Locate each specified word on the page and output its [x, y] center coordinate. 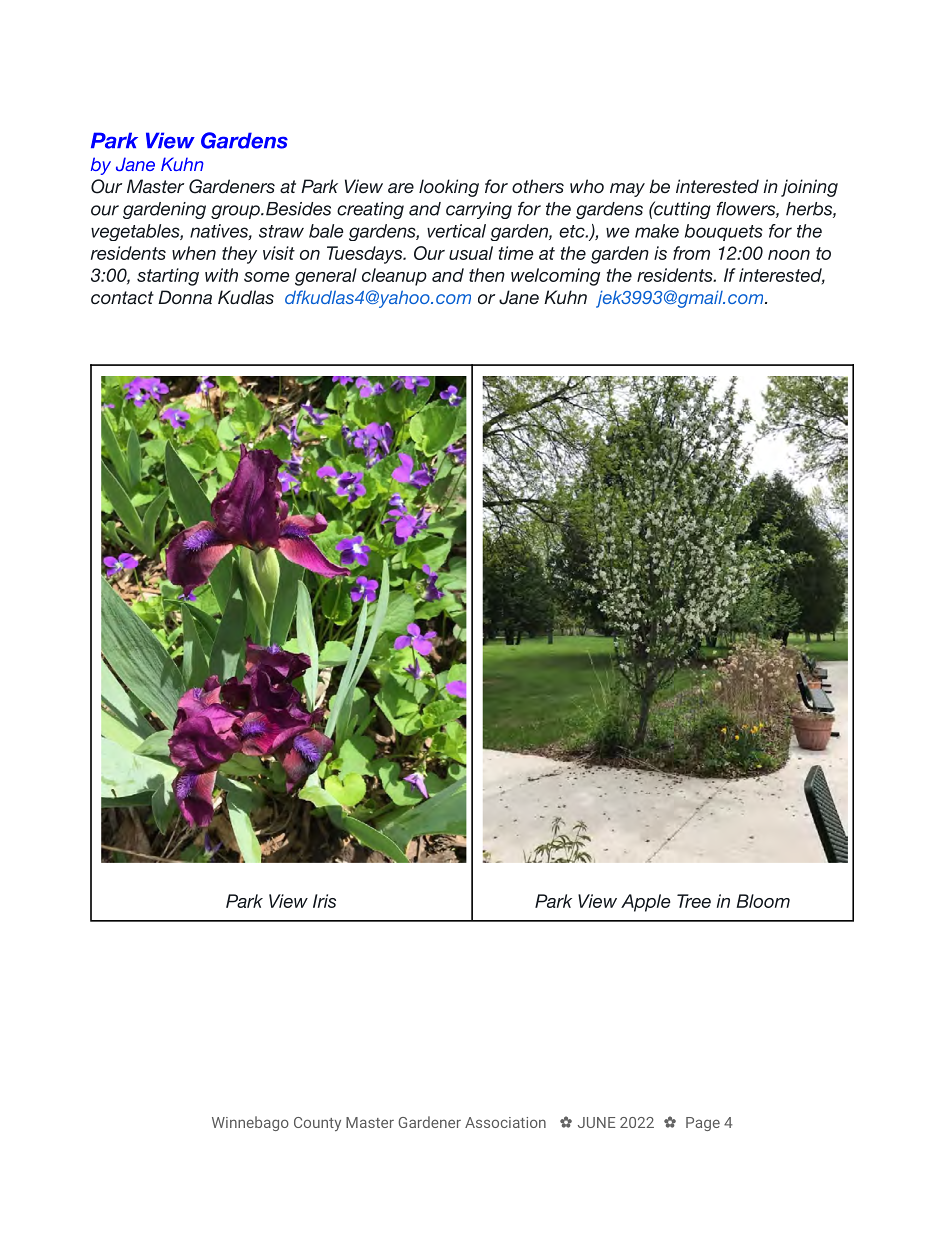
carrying [479, 210]
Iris [324, 901]
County [317, 1124]
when [194, 253]
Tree [694, 901]
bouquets [724, 232]
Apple [645, 903]
